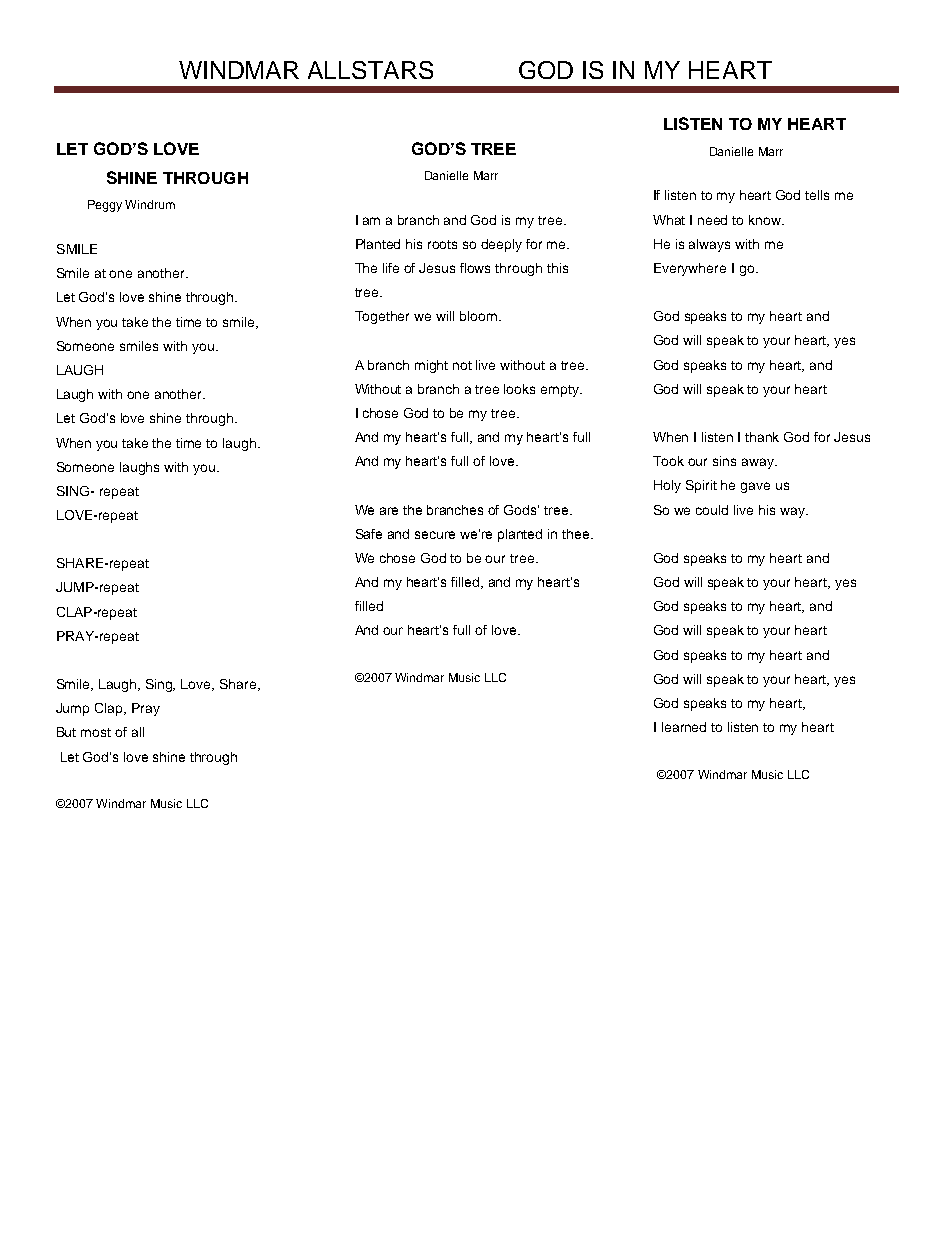 This page has height=1233, width=952. What do you see at coordinates (684, 727) in the page?
I see `learned` at bounding box center [684, 727].
